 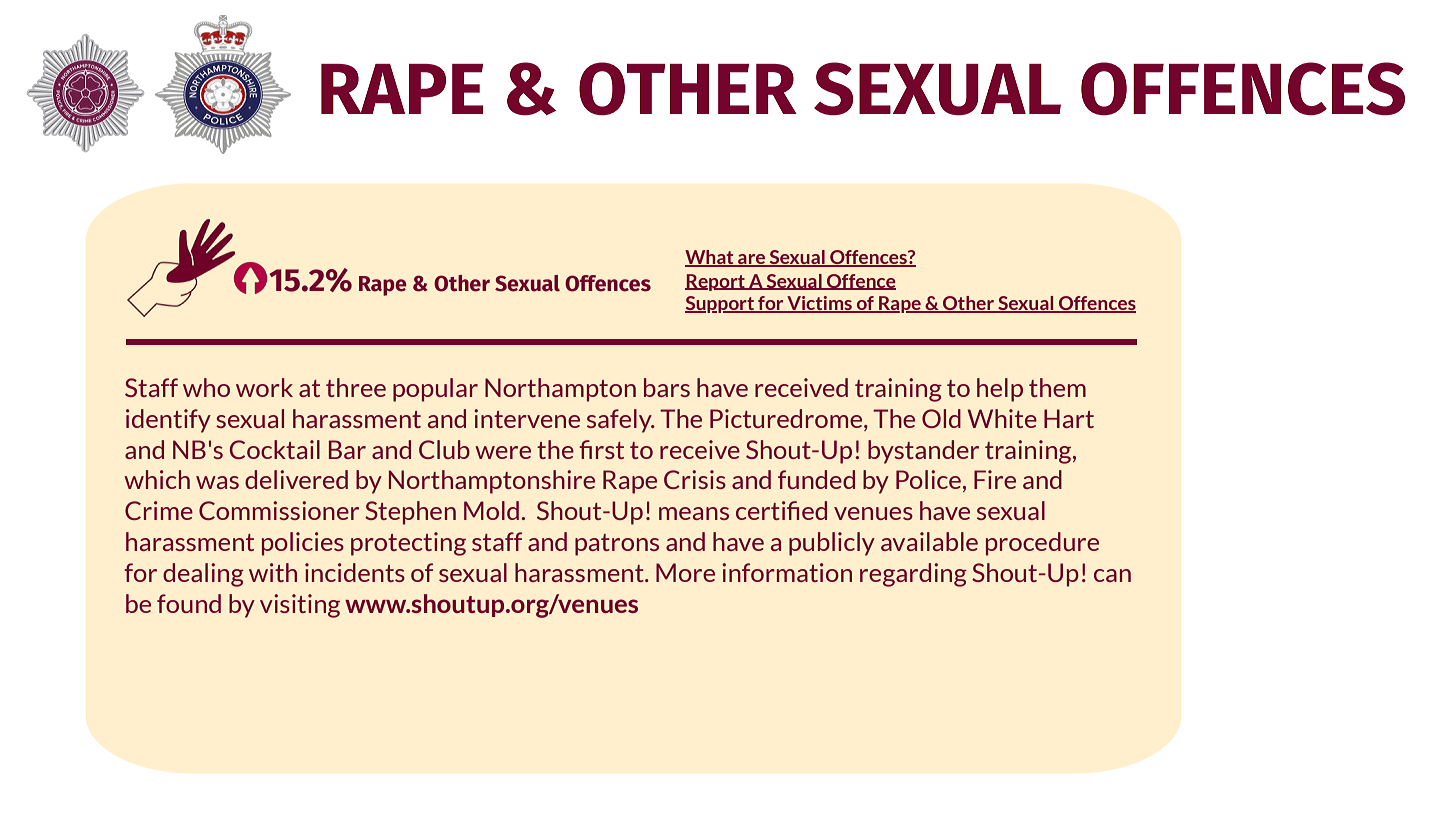 I want to click on them, so click(x=1057, y=387).
